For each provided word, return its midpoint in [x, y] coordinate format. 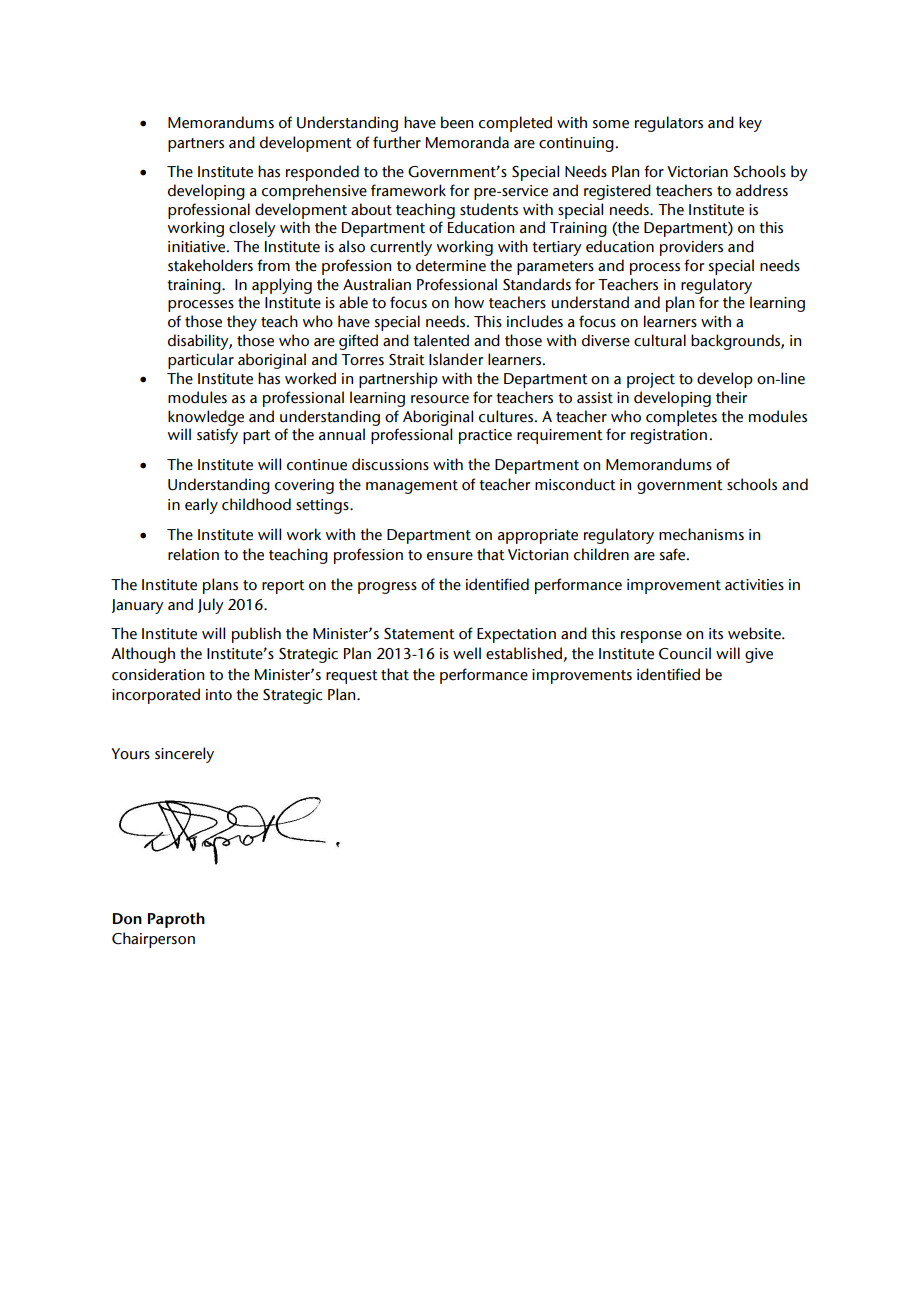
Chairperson [153, 940]
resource [440, 399]
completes [681, 418]
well [467, 653]
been [457, 122]
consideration [158, 674]
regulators [669, 124]
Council [685, 653]
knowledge [206, 418]
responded [322, 173]
